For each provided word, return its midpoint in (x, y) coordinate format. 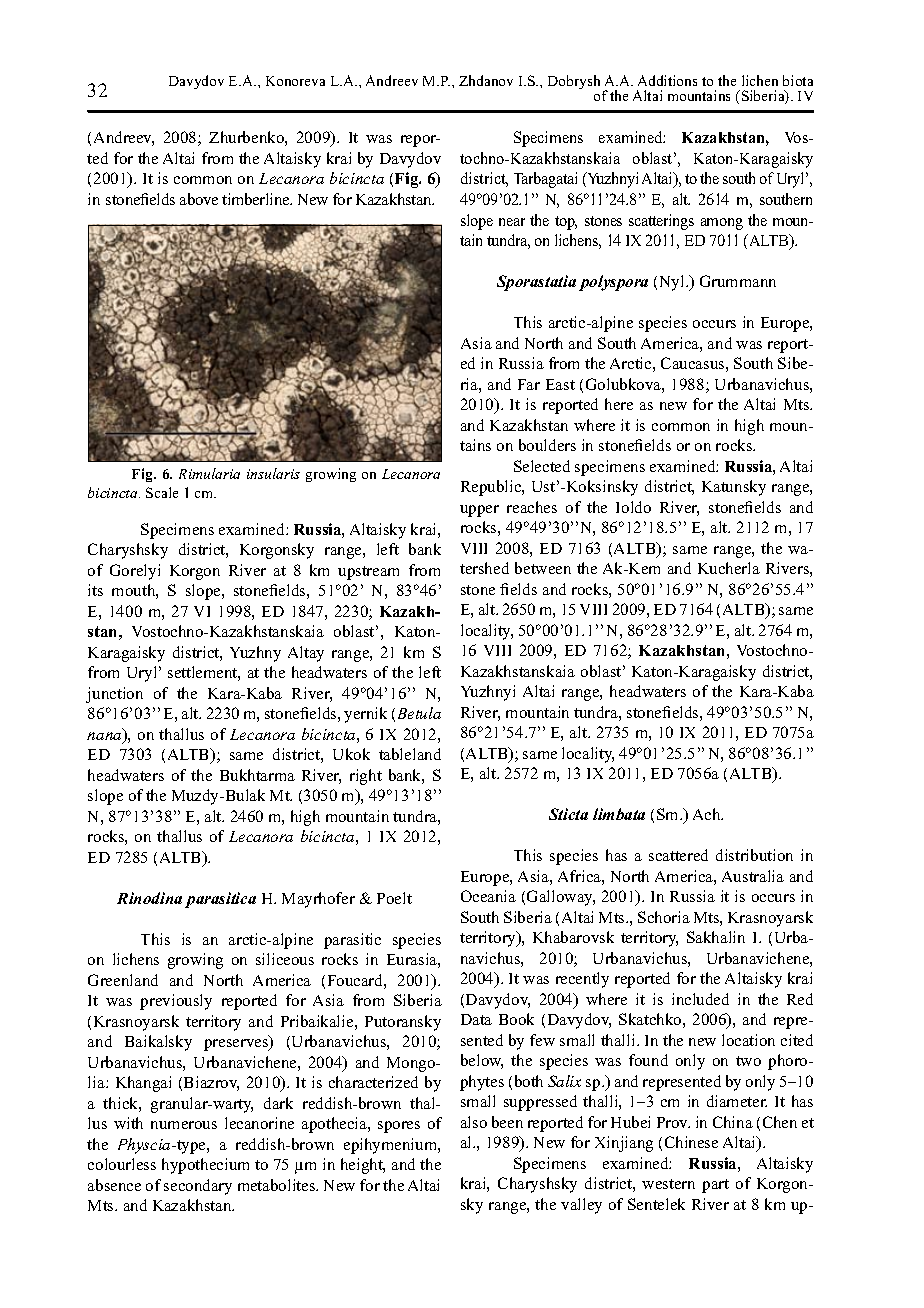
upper (479, 511)
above (199, 199)
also (474, 1122)
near (512, 222)
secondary (198, 1187)
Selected (542, 466)
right (366, 777)
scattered (678, 855)
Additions (667, 80)
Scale (162, 492)
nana (105, 737)
